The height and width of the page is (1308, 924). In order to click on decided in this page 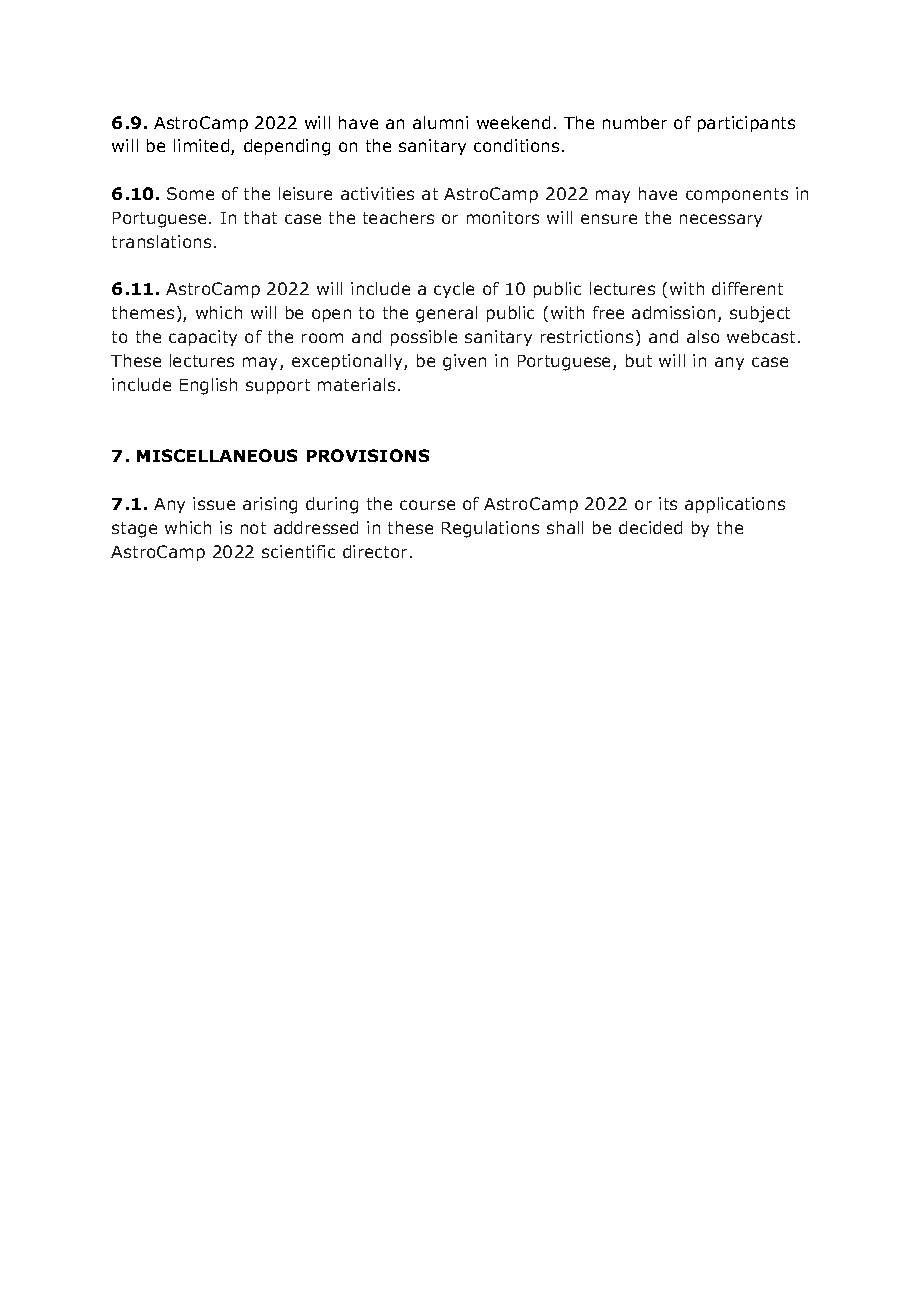, I will do `click(650, 527)`.
